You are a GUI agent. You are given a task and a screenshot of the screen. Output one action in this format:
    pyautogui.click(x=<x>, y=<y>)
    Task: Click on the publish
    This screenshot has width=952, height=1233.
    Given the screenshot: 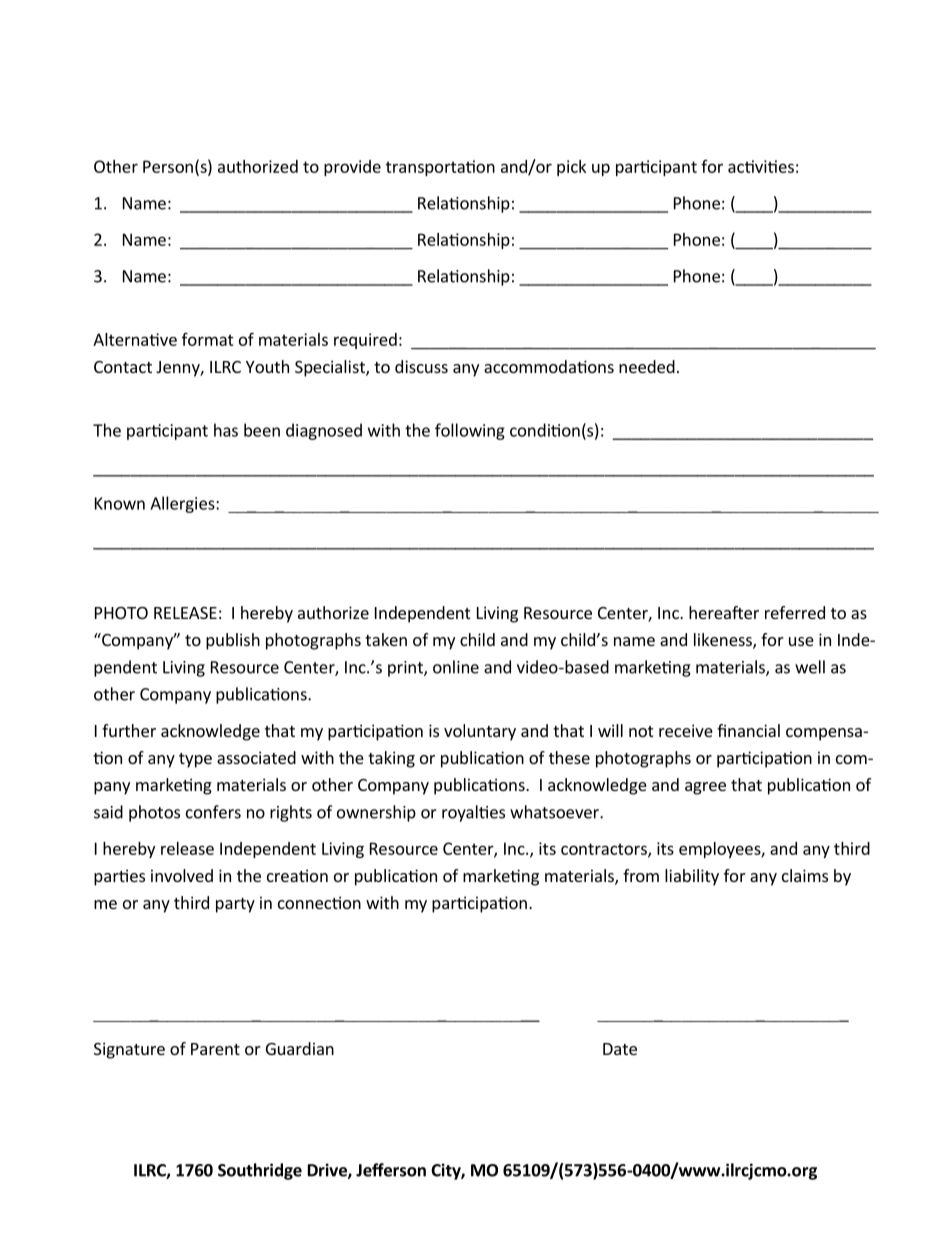 What is the action you would take?
    pyautogui.click(x=233, y=641)
